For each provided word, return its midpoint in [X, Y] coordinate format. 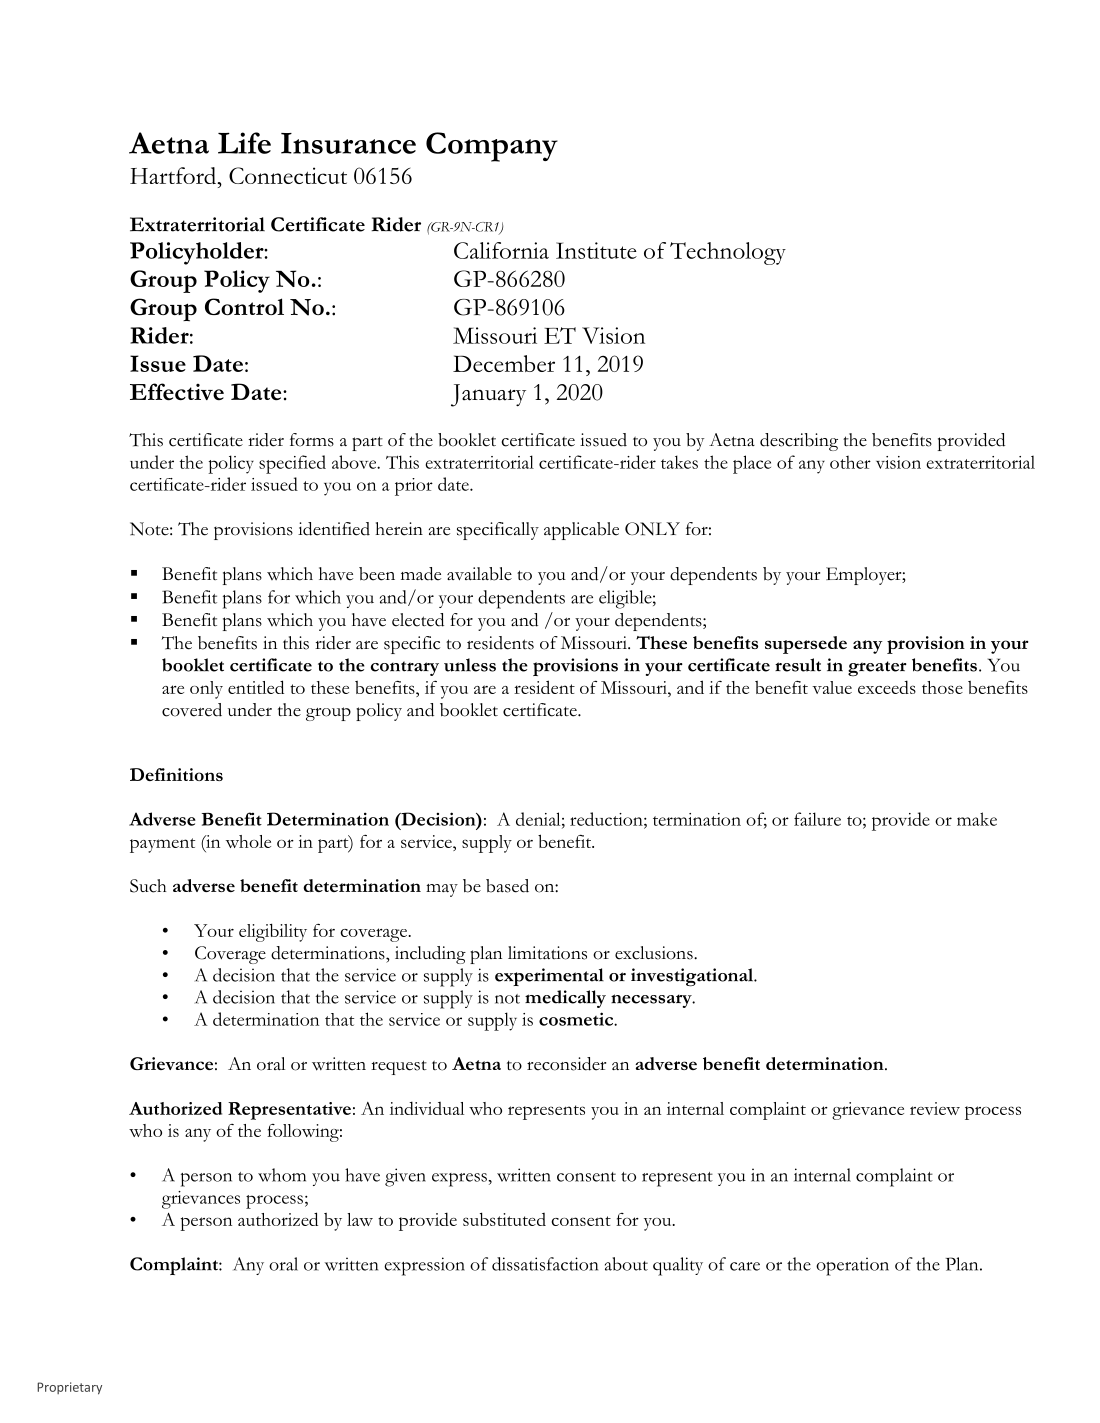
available [479, 574]
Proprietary [69, 1388]
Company [492, 147]
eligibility [273, 932]
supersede [806, 645]
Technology [728, 253]
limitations [547, 953]
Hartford [174, 175]
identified [334, 529]
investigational [693, 977]
